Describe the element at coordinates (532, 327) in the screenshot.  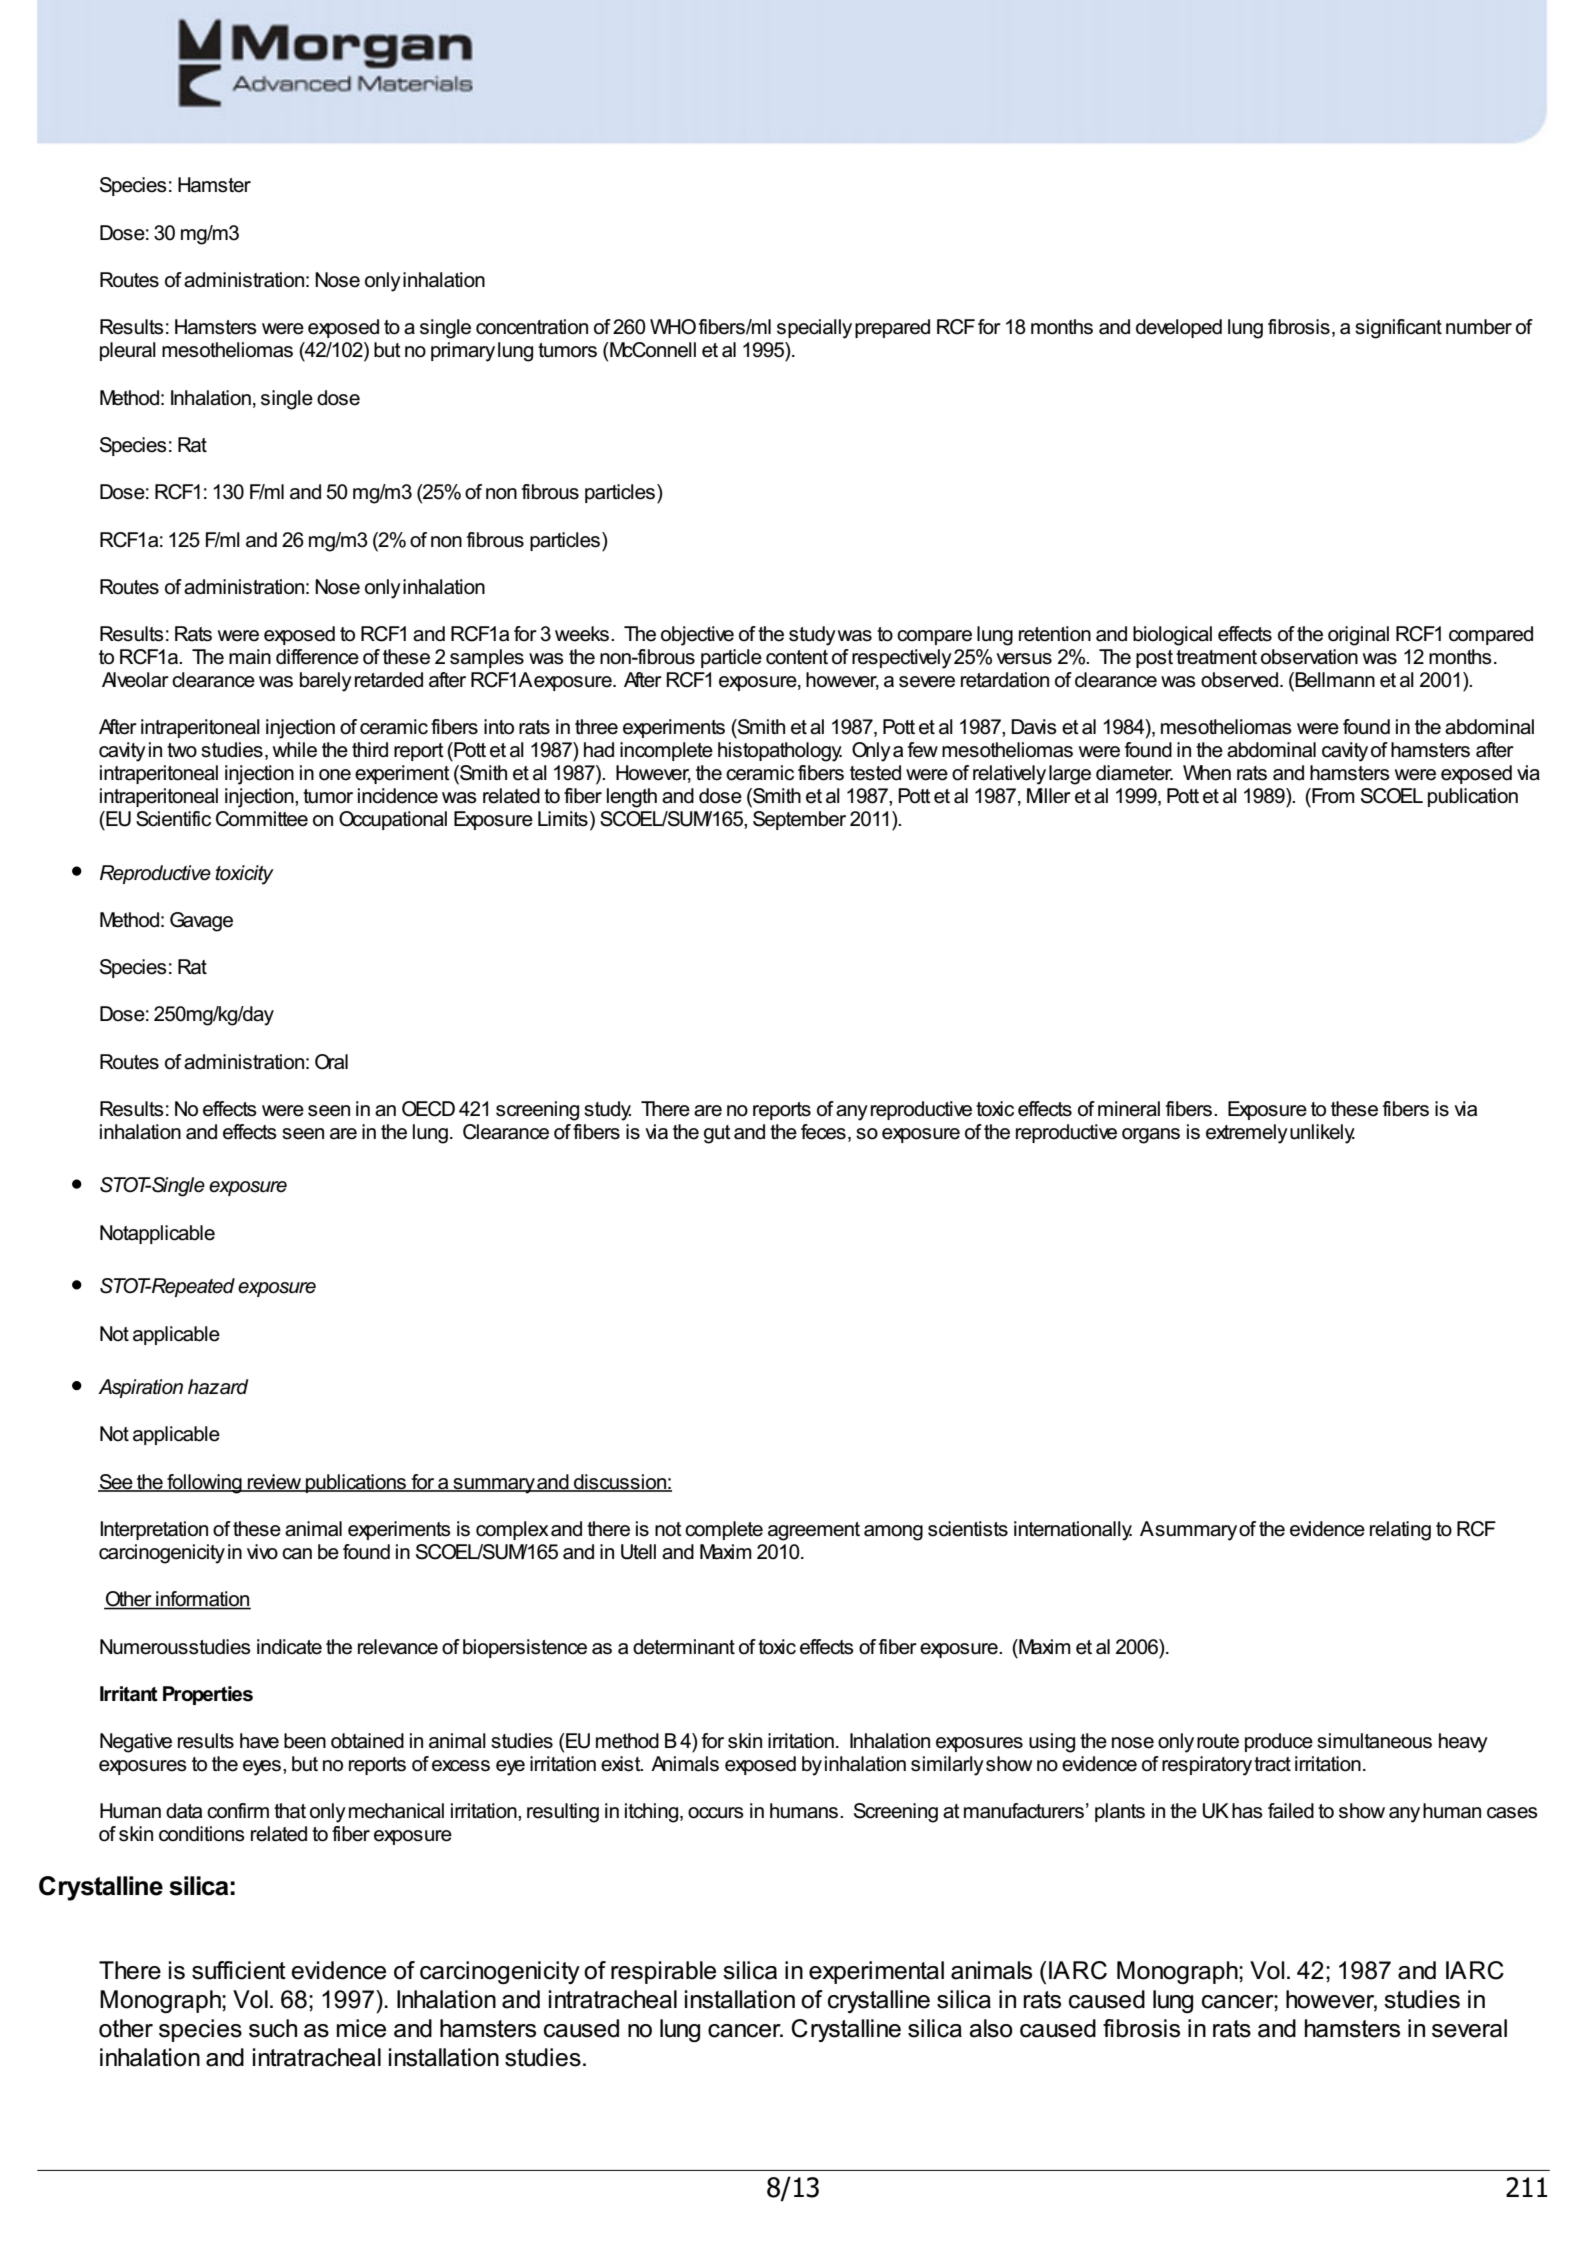
I see `concentration` at that location.
